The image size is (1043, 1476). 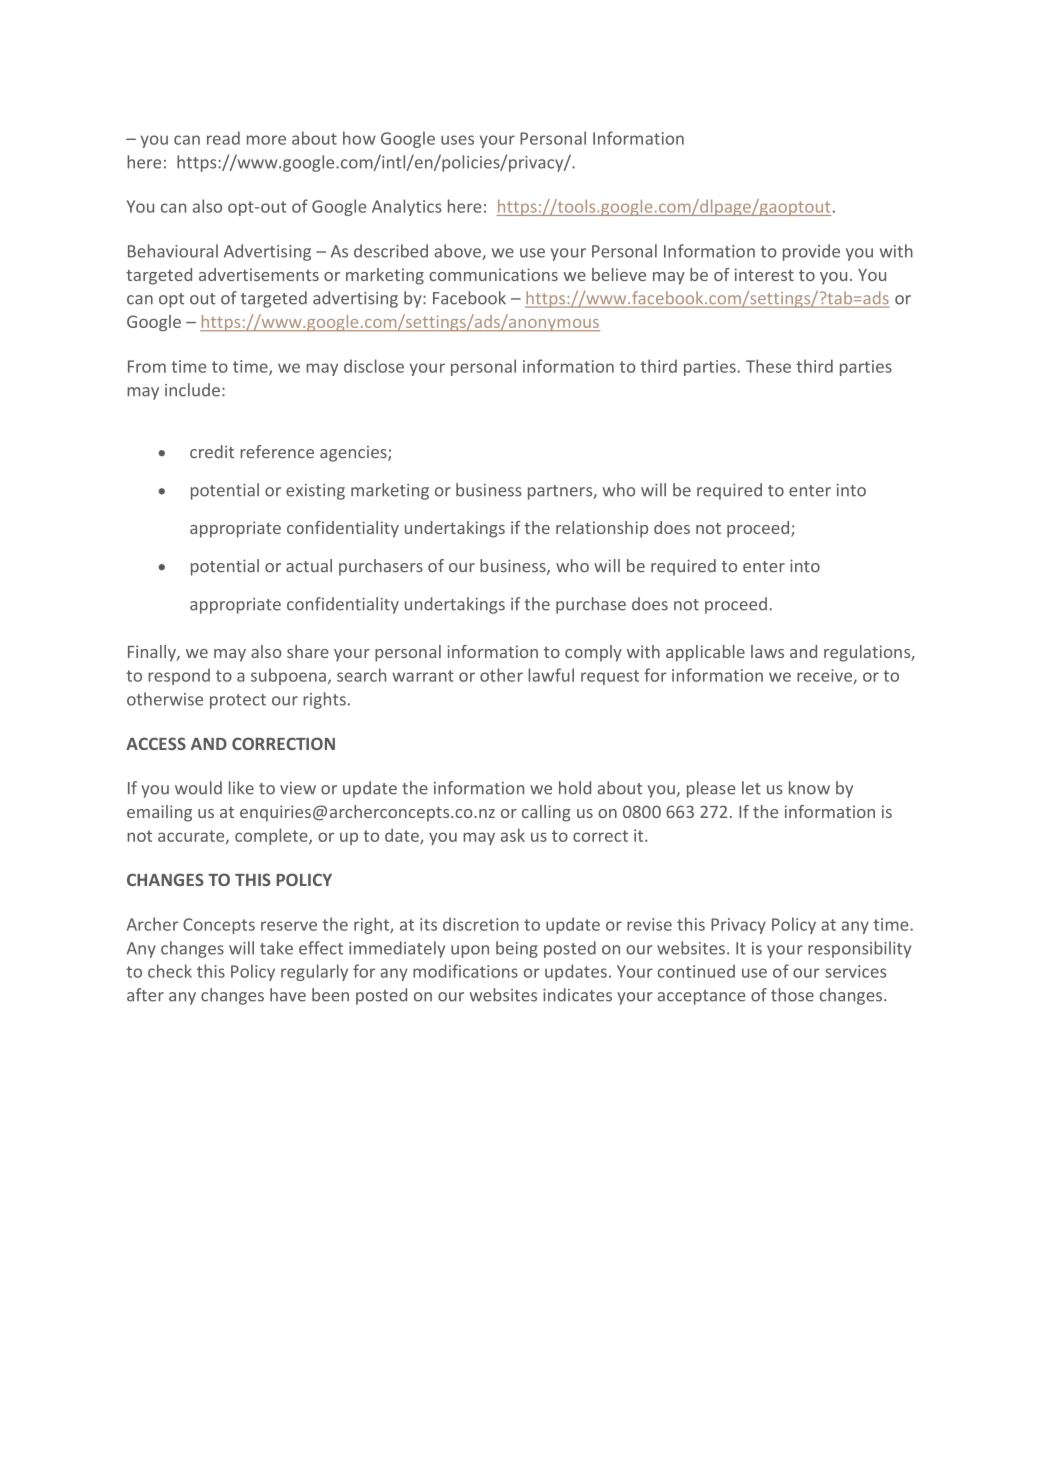 What do you see at coordinates (465, 971) in the page?
I see `modifications` at bounding box center [465, 971].
